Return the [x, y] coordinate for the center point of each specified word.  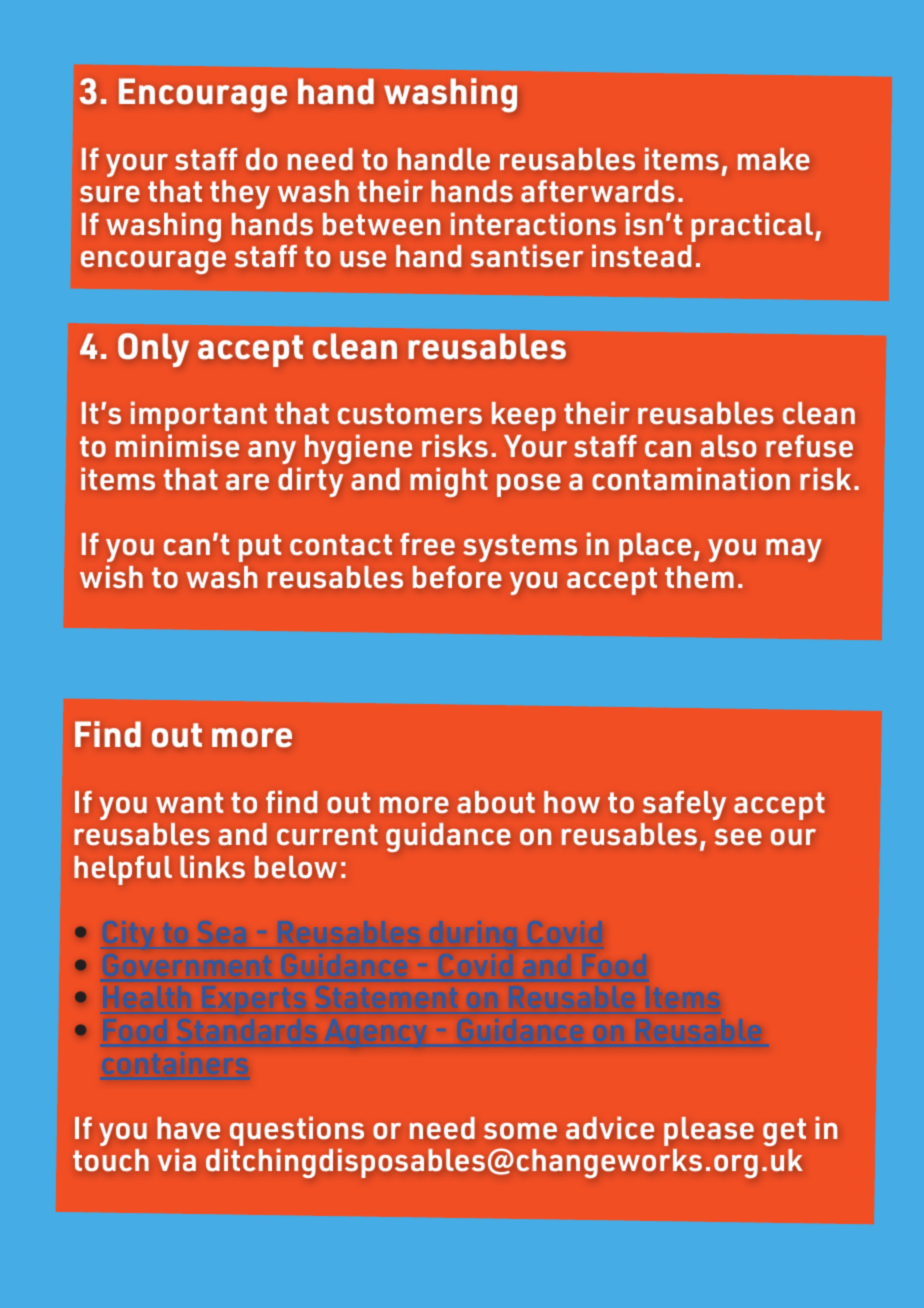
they [240, 194]
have [188, 1128]
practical [753, 227]
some [520, 1131]
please [709, 1131]
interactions [533, 223]
